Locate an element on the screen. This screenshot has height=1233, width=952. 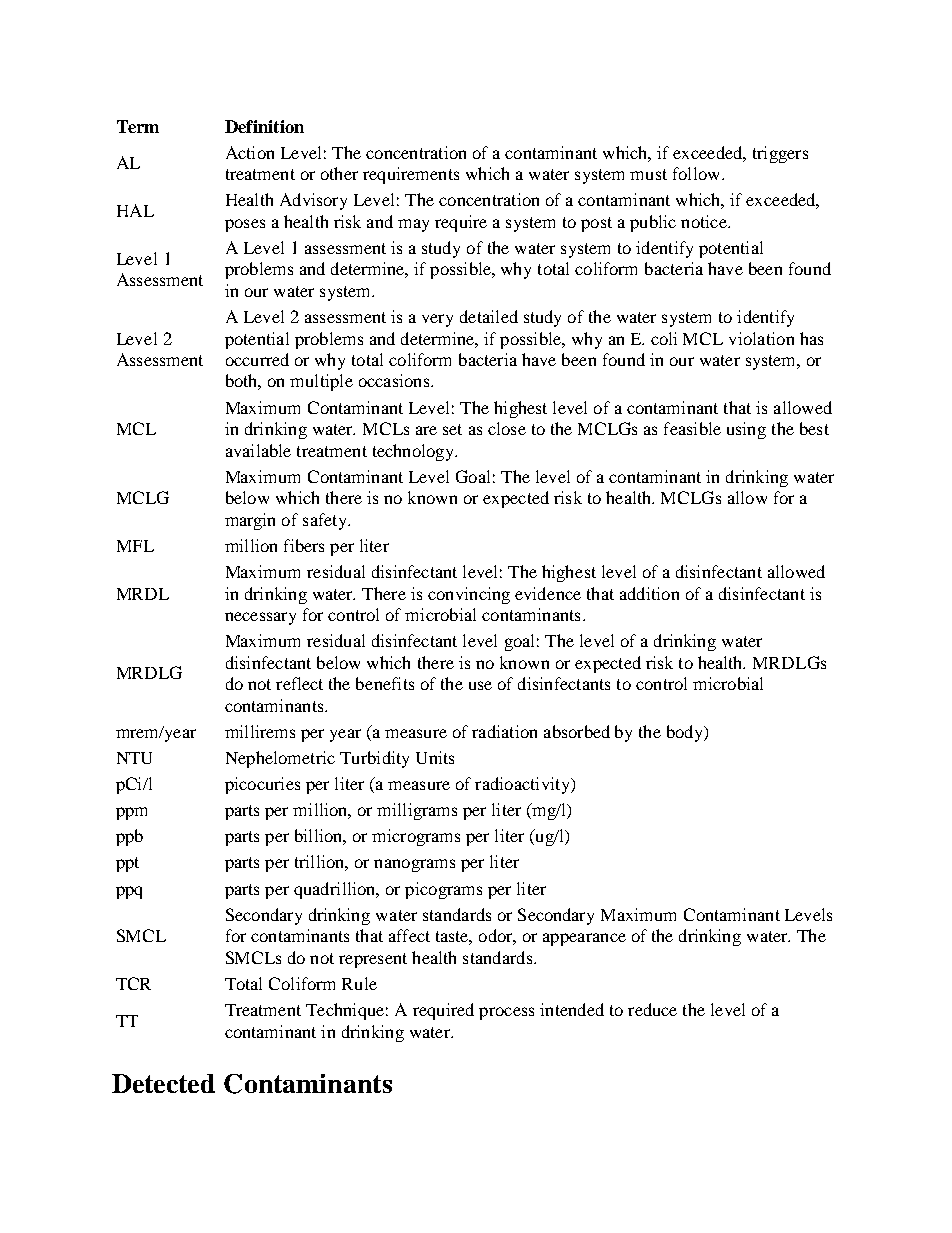
Detected is located at coordinates (163, 1083).
